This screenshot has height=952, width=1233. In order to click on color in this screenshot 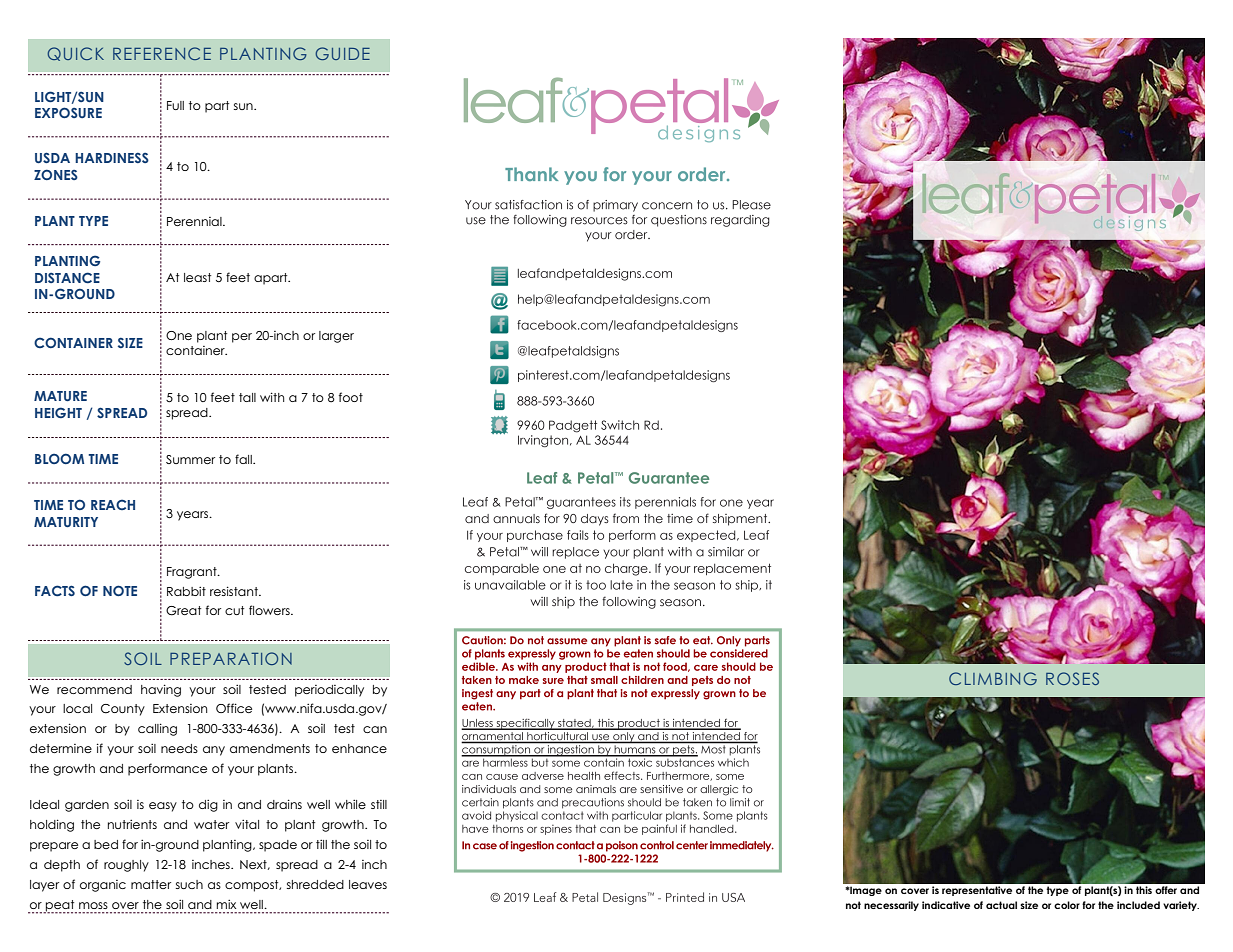, I will do `click(1067, 905)`.
